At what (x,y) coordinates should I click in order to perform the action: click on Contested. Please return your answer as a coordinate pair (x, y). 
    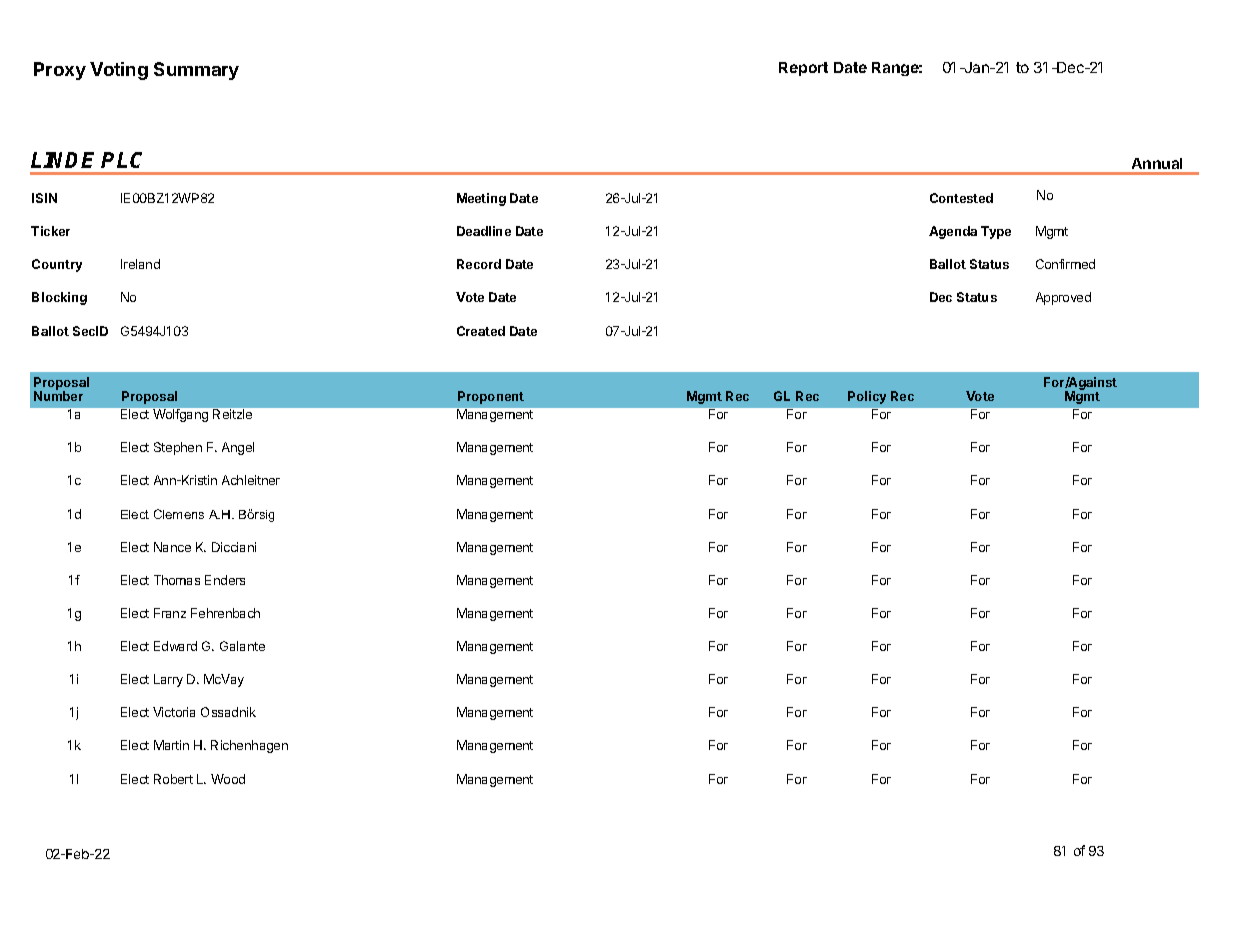
    Looking at the image, I should click on (961, 198).
